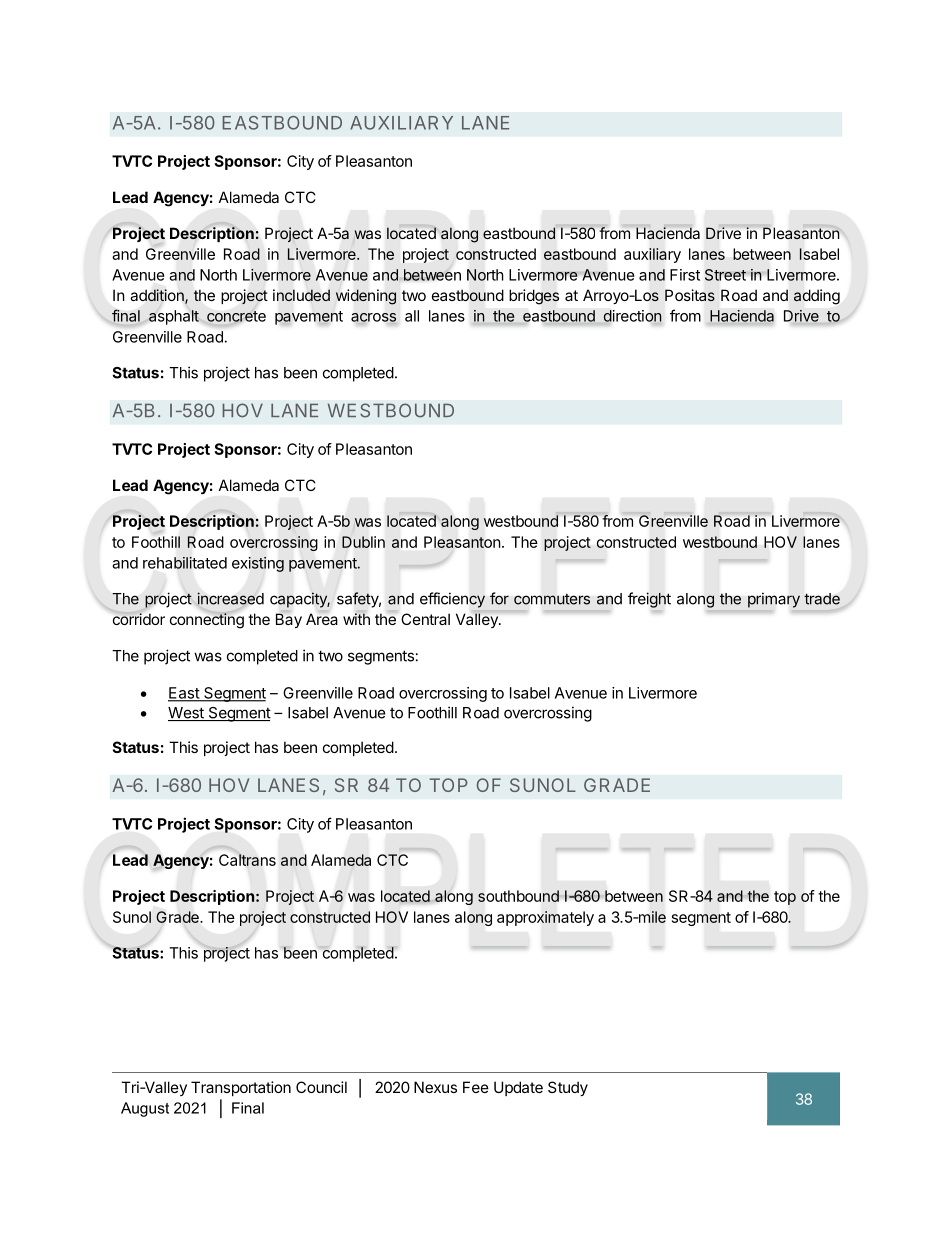 The image size is (952, 1233). What do you see at coordinates (241, 1088) in the screenshot?
I see `Transportation` at bounding box center [241, 1088].
